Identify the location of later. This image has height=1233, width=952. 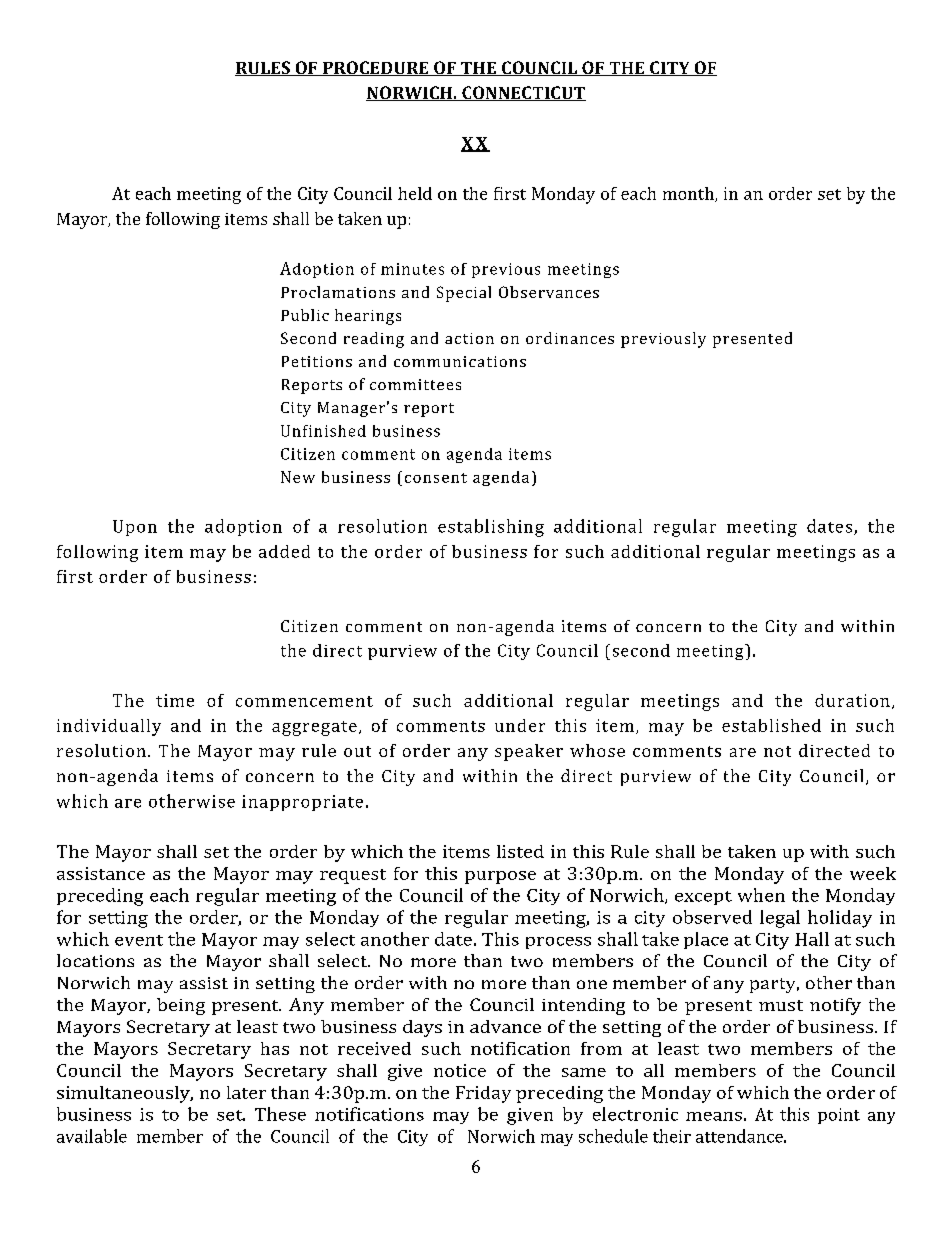
(246, 1092).
